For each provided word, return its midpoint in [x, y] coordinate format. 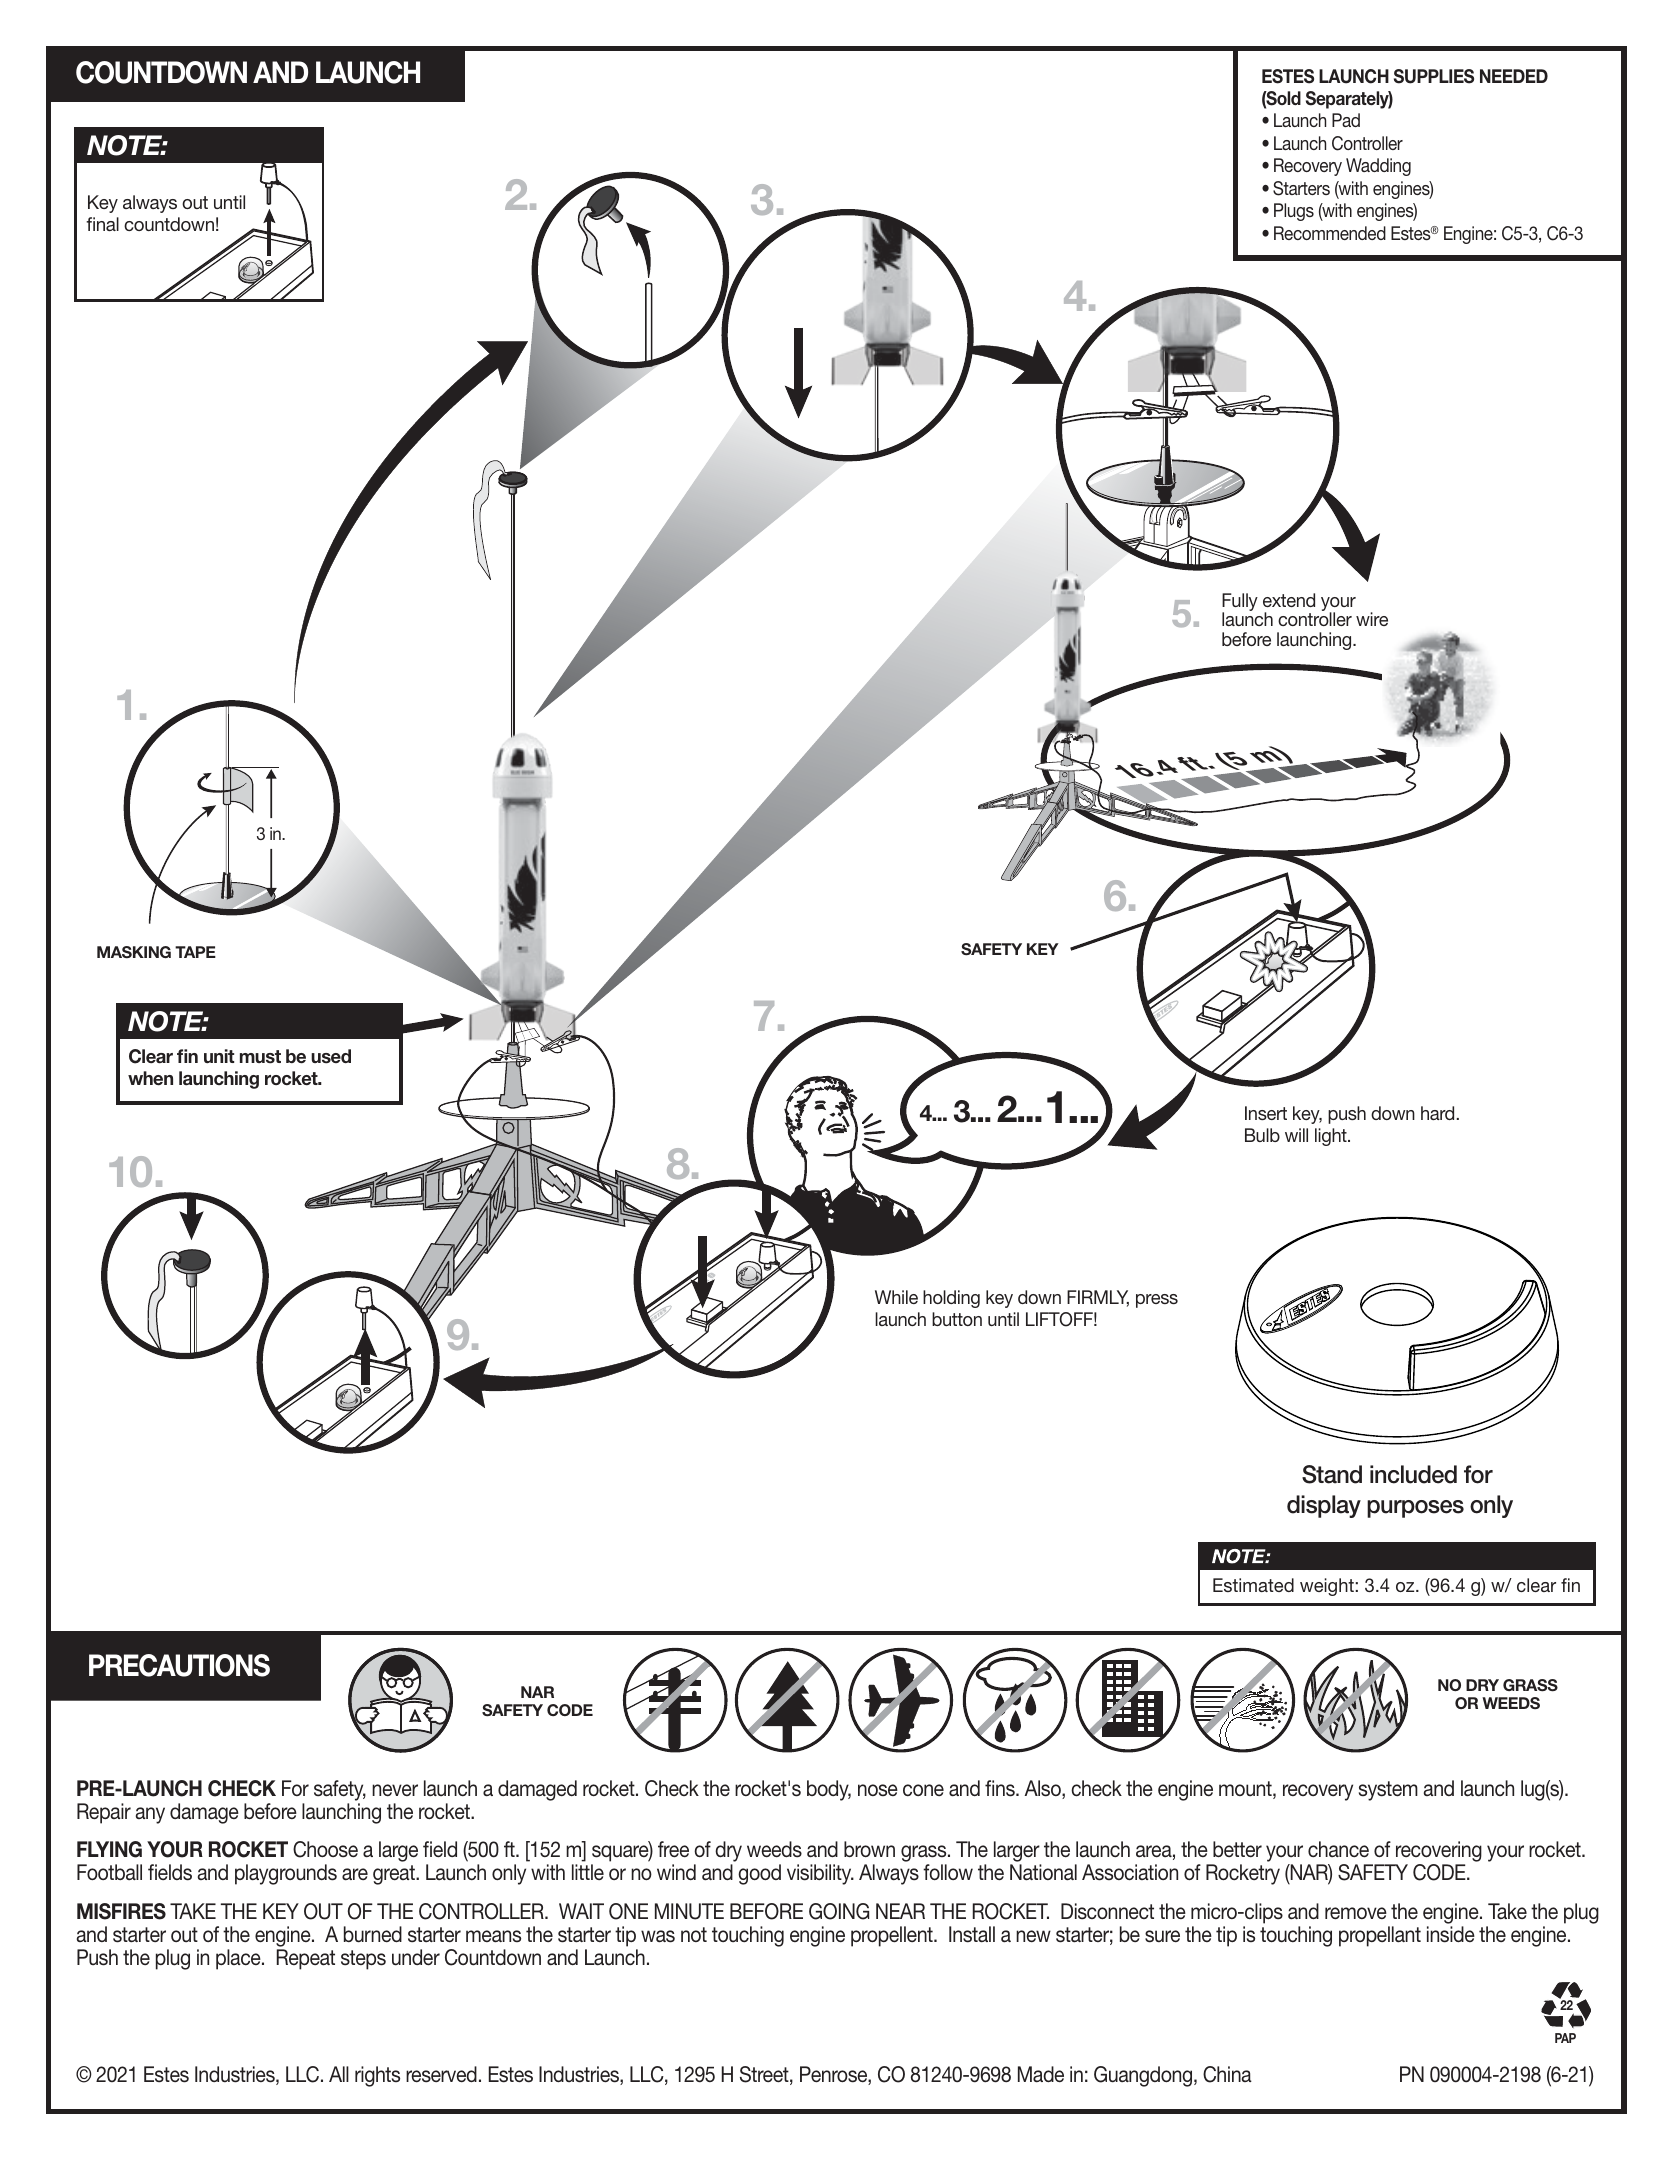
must [260, 1057]
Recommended [1330, 233]
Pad [1346, 120]
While [896, 1297]
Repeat [306, 1959]
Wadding [1378, 167]
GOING [839, 1911]
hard [1437, 1113]
